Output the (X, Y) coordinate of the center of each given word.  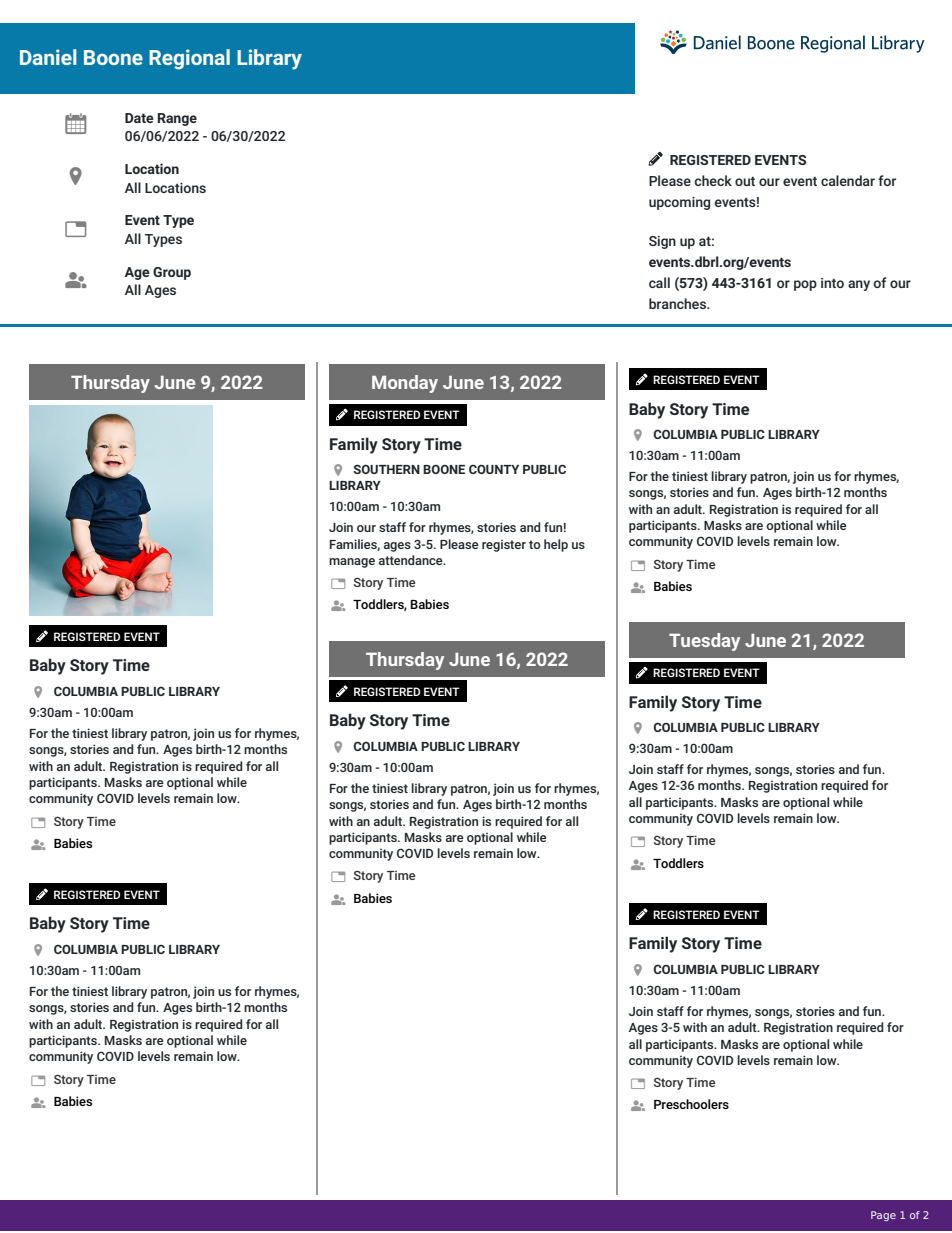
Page (883, 1216)
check (713, 180)
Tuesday (704, 642)
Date (139, 118)
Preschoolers (691, 1104)
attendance (412, 560)
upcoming (679, 203)
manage (352, 563)
